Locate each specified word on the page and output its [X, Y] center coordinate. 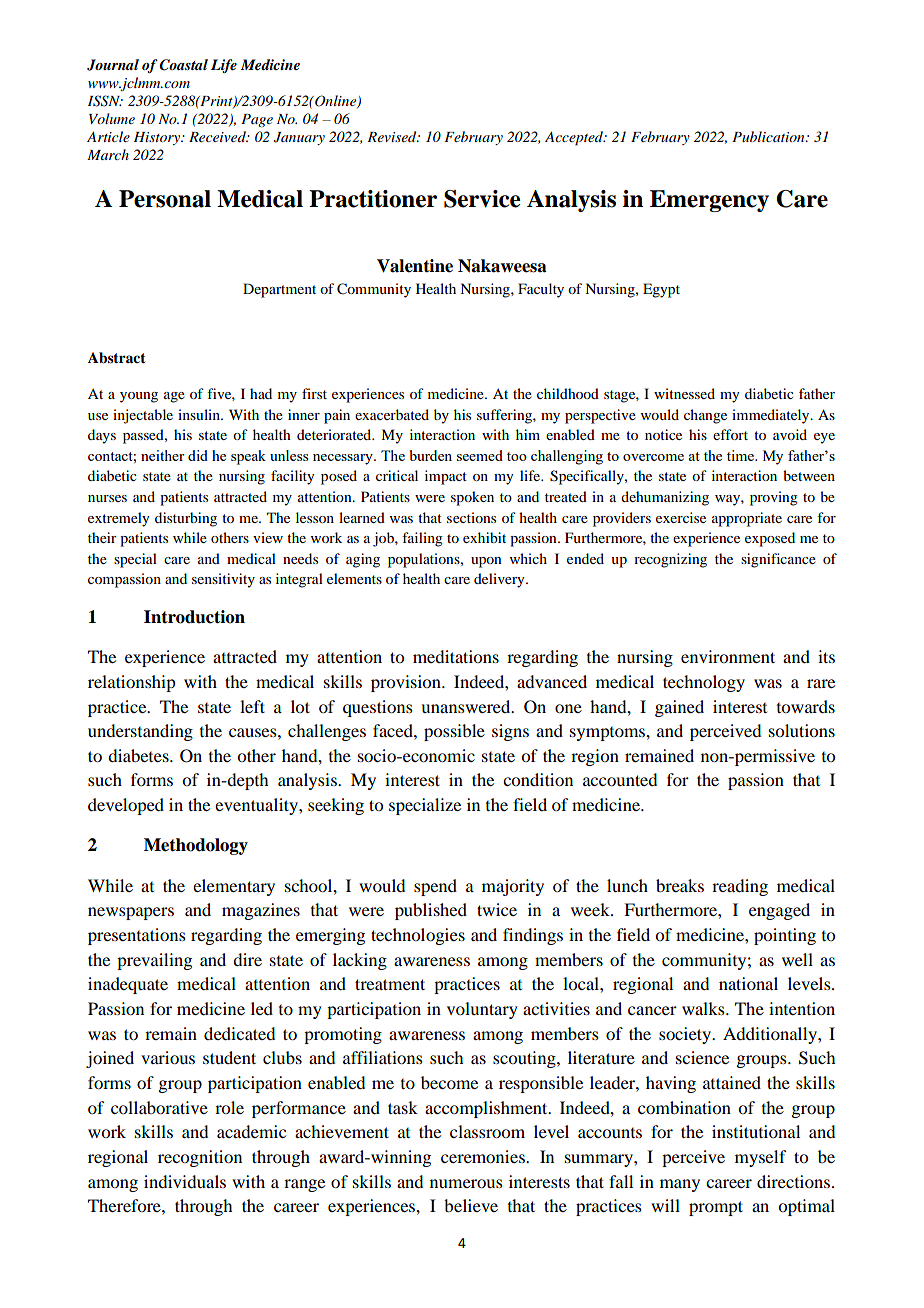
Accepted [575, 138]
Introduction [194, 617]
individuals [185, 1181]
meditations [456, 656]
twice [497, 909]
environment [728, 656]
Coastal [183, 65]
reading [740, 887]
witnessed [684, 393]
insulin [200, 414]
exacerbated [392, 414]
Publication [769, 136]
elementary [234, 887]
